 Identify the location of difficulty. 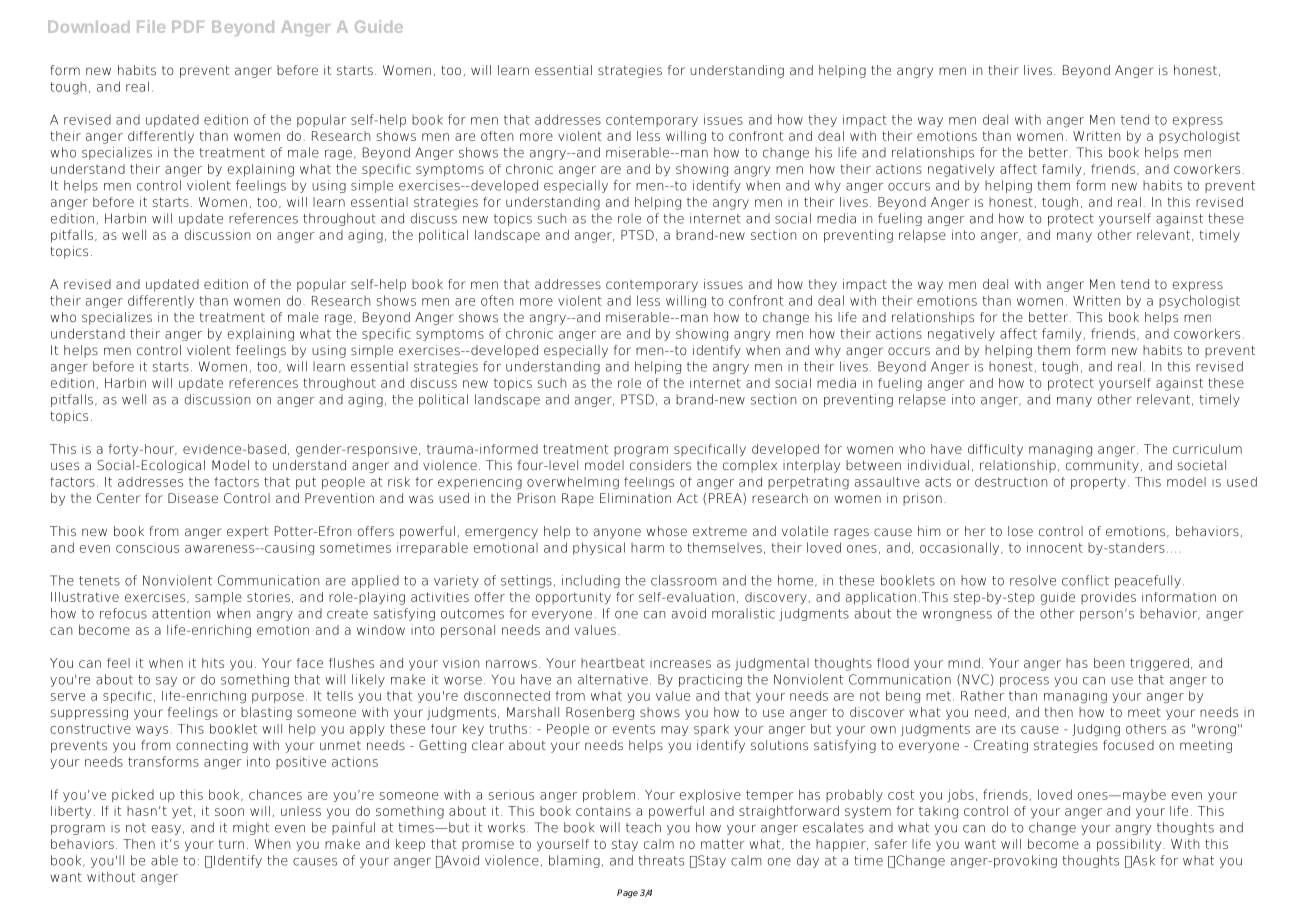
(995, 450).
